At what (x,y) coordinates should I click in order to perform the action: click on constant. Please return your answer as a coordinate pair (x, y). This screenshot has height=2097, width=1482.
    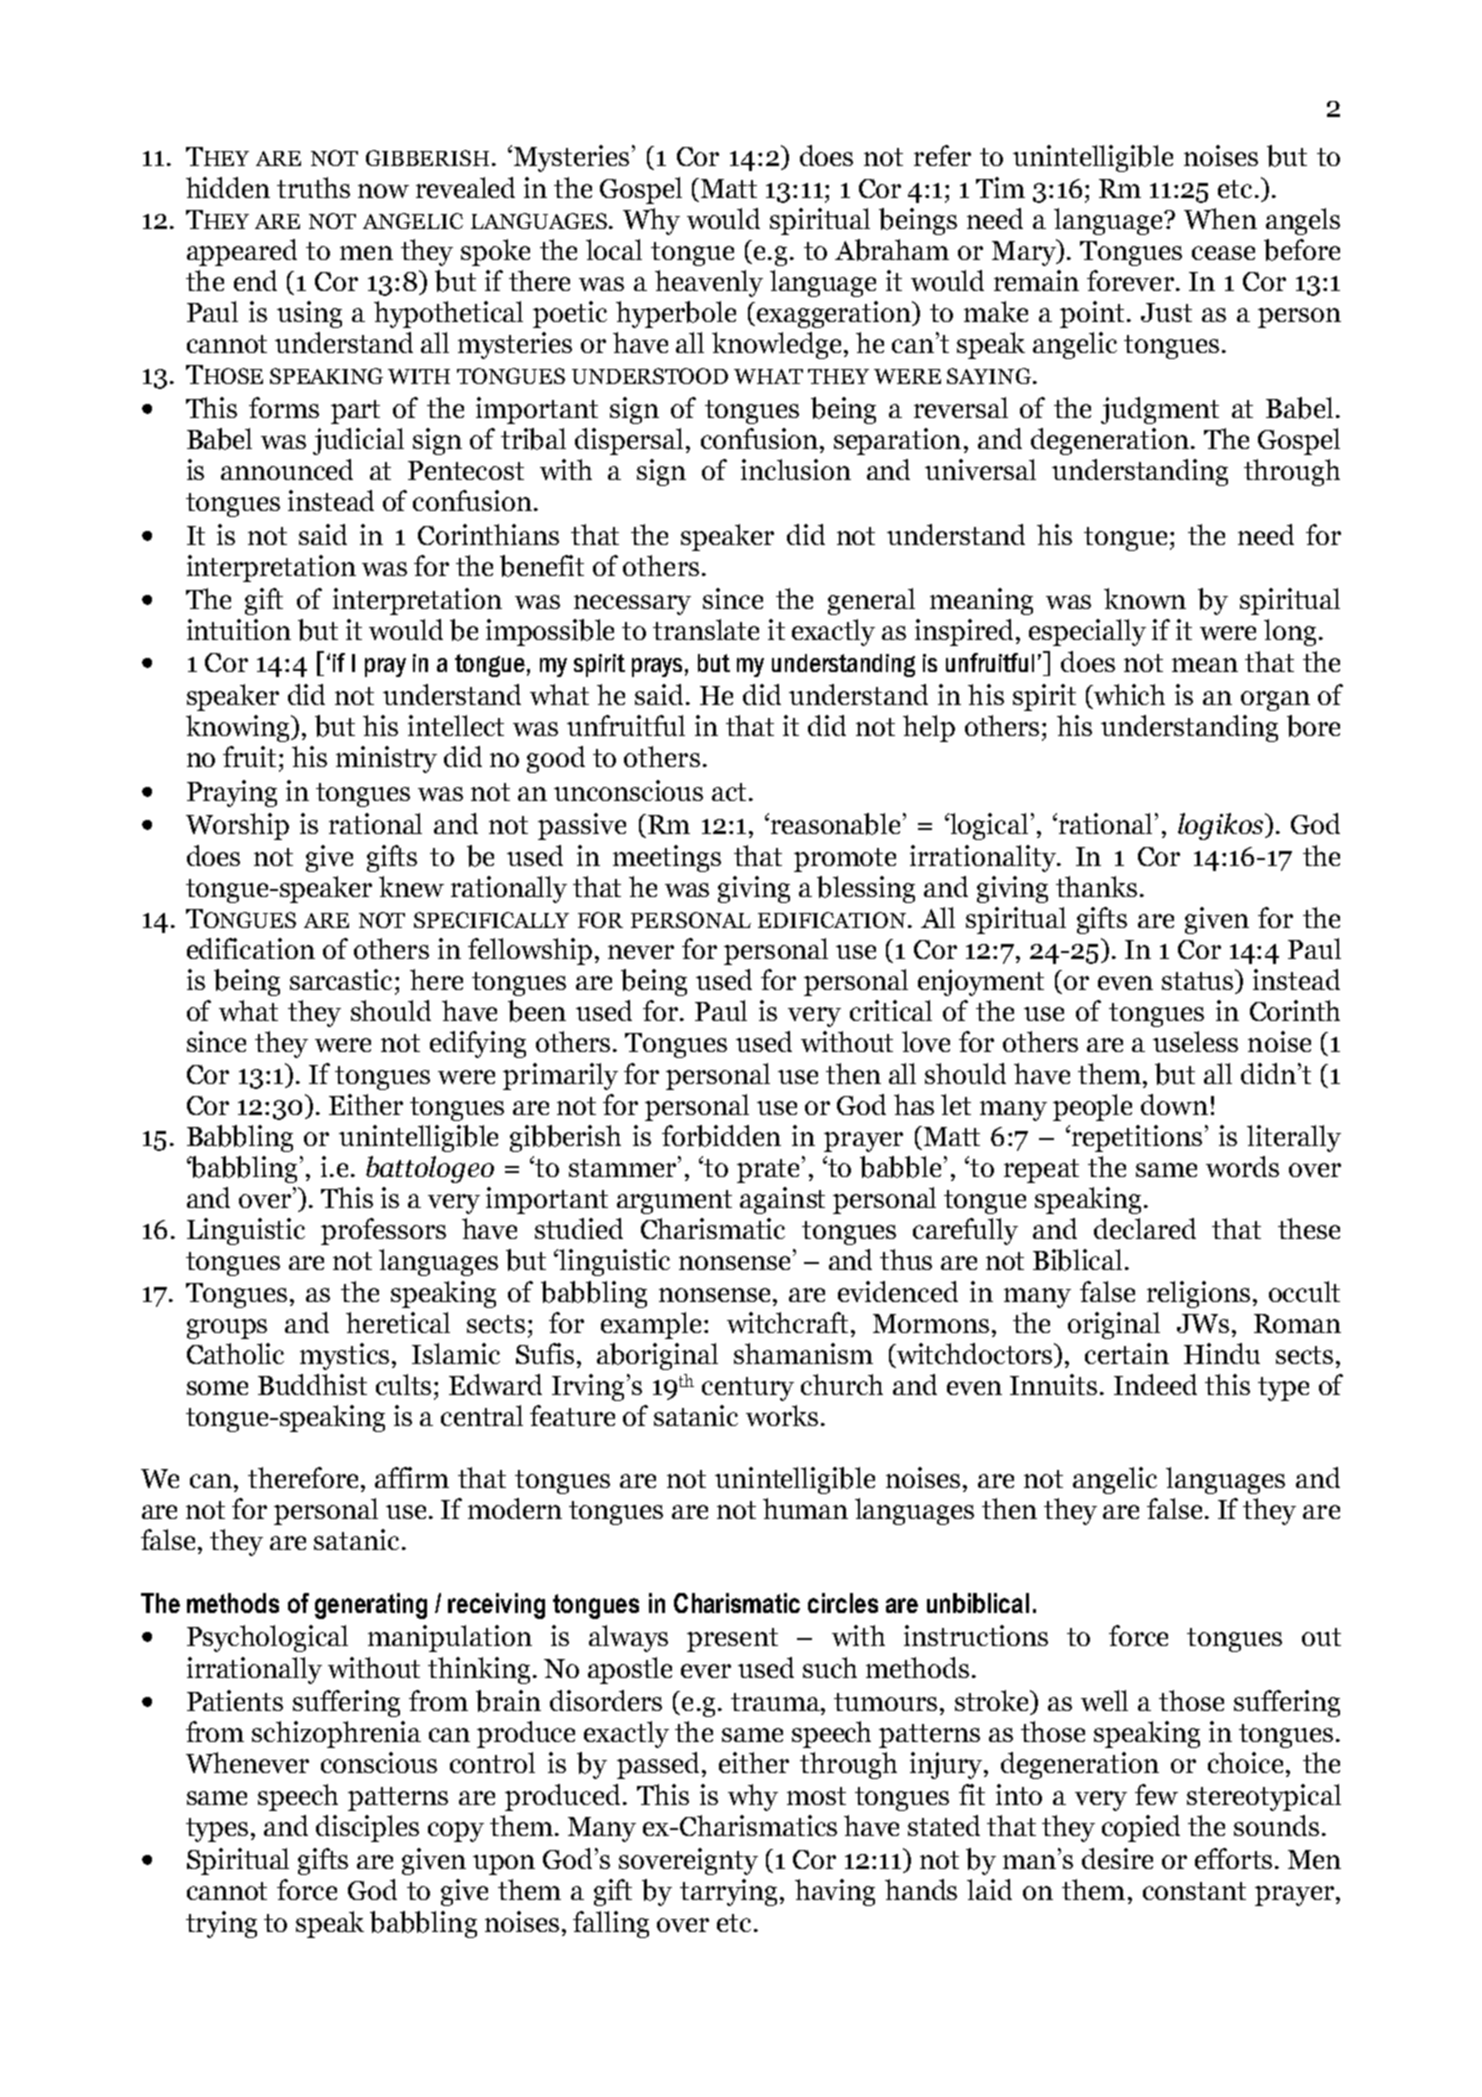
    Looking at the image, I should click on (1194, 1891).
